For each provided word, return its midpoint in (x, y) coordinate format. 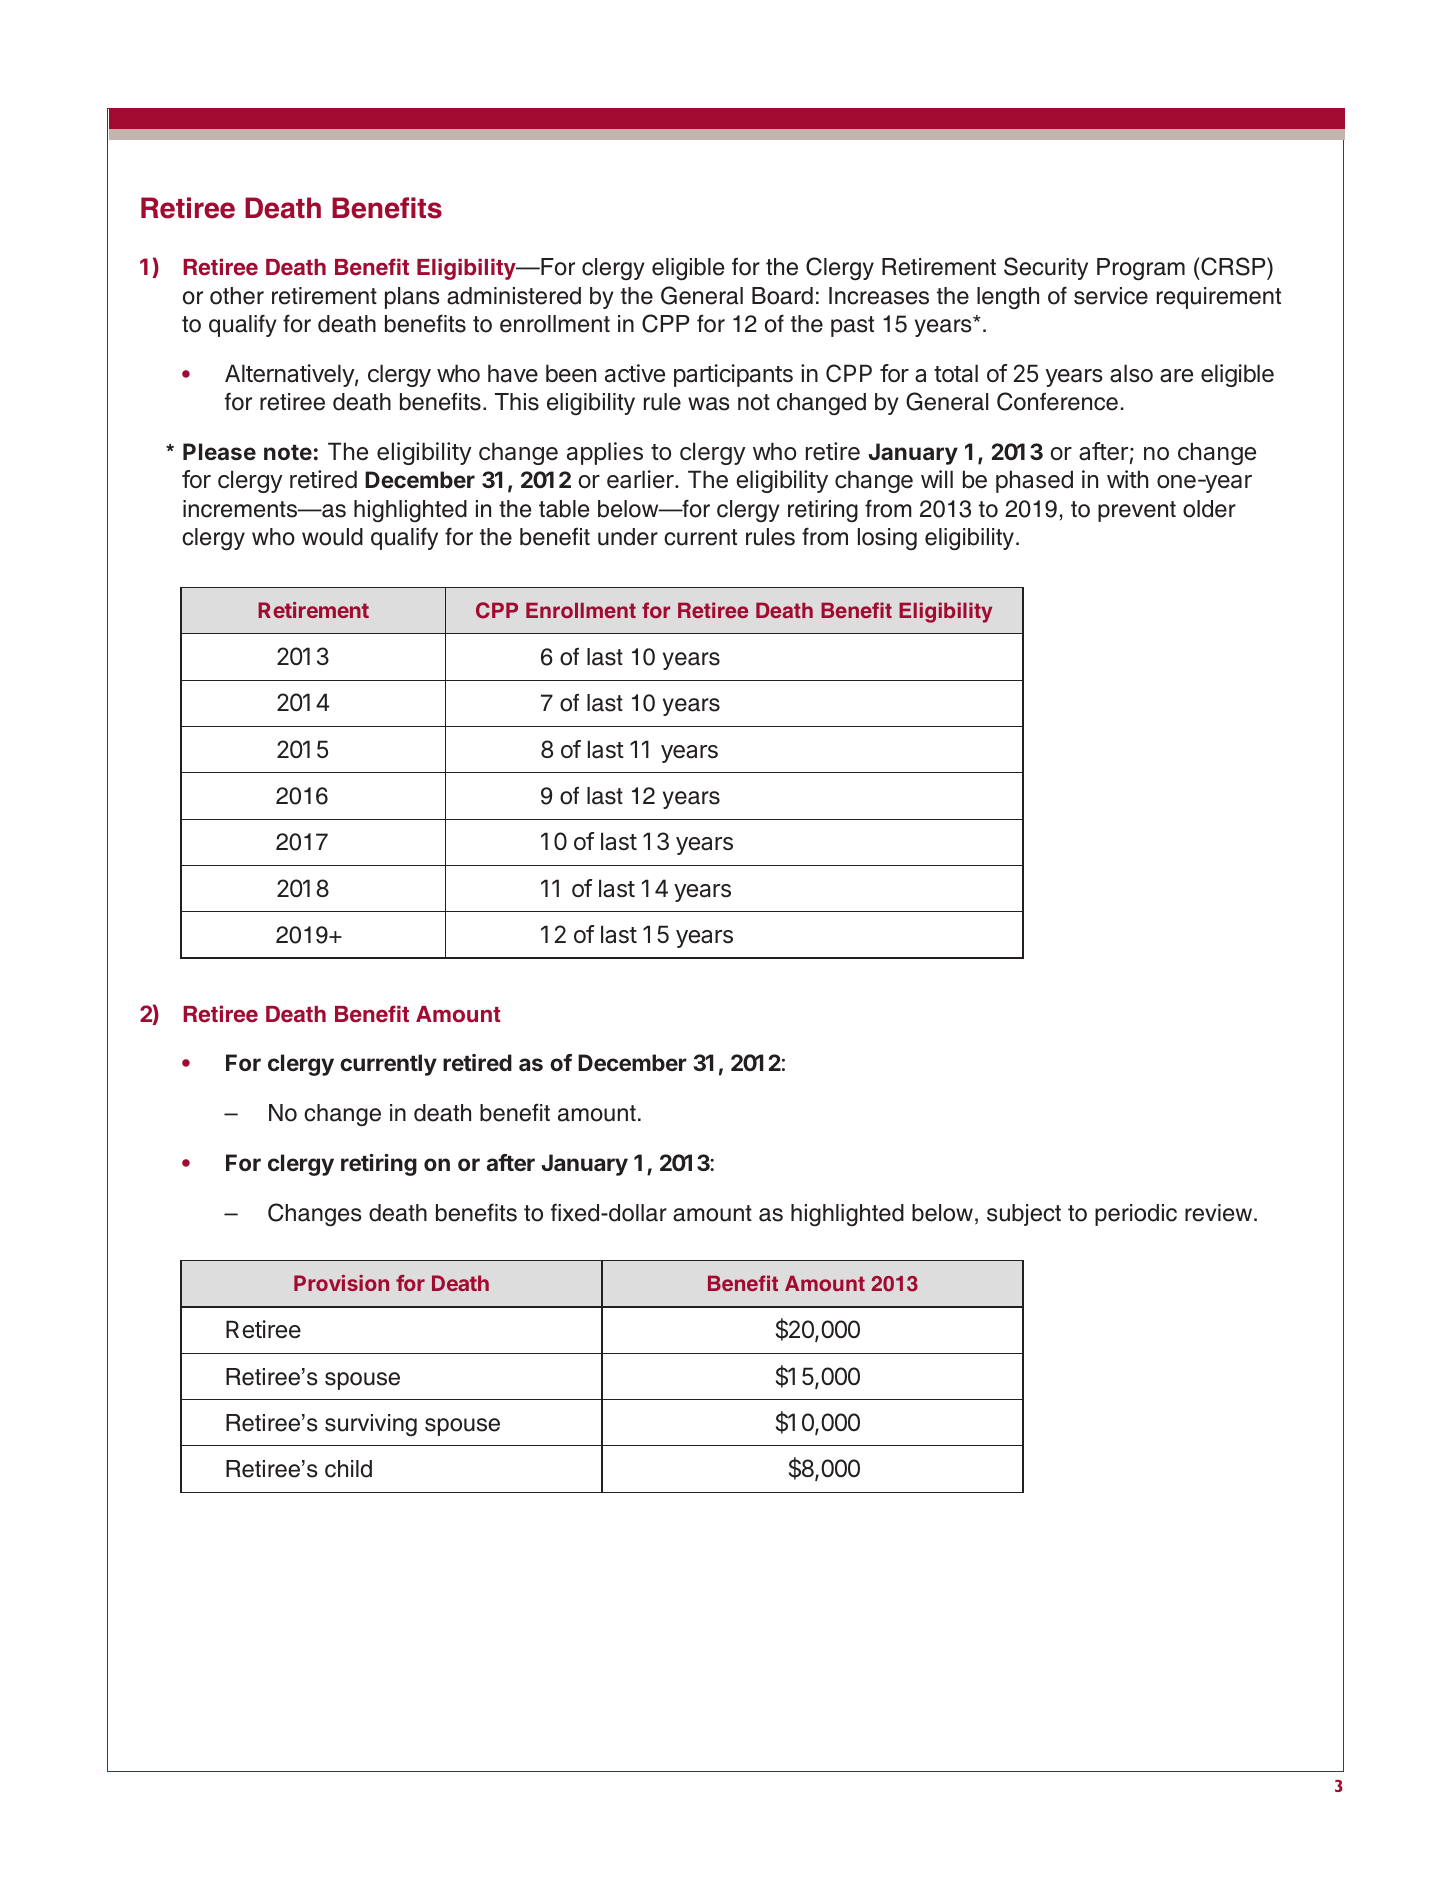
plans (412, 298)
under (628, 537)
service (1111, 296)
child (348, 1469)
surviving (371, 1425)
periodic (1136, 1215)
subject (1024, 1215)
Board (782, 296)
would (332, 537)
